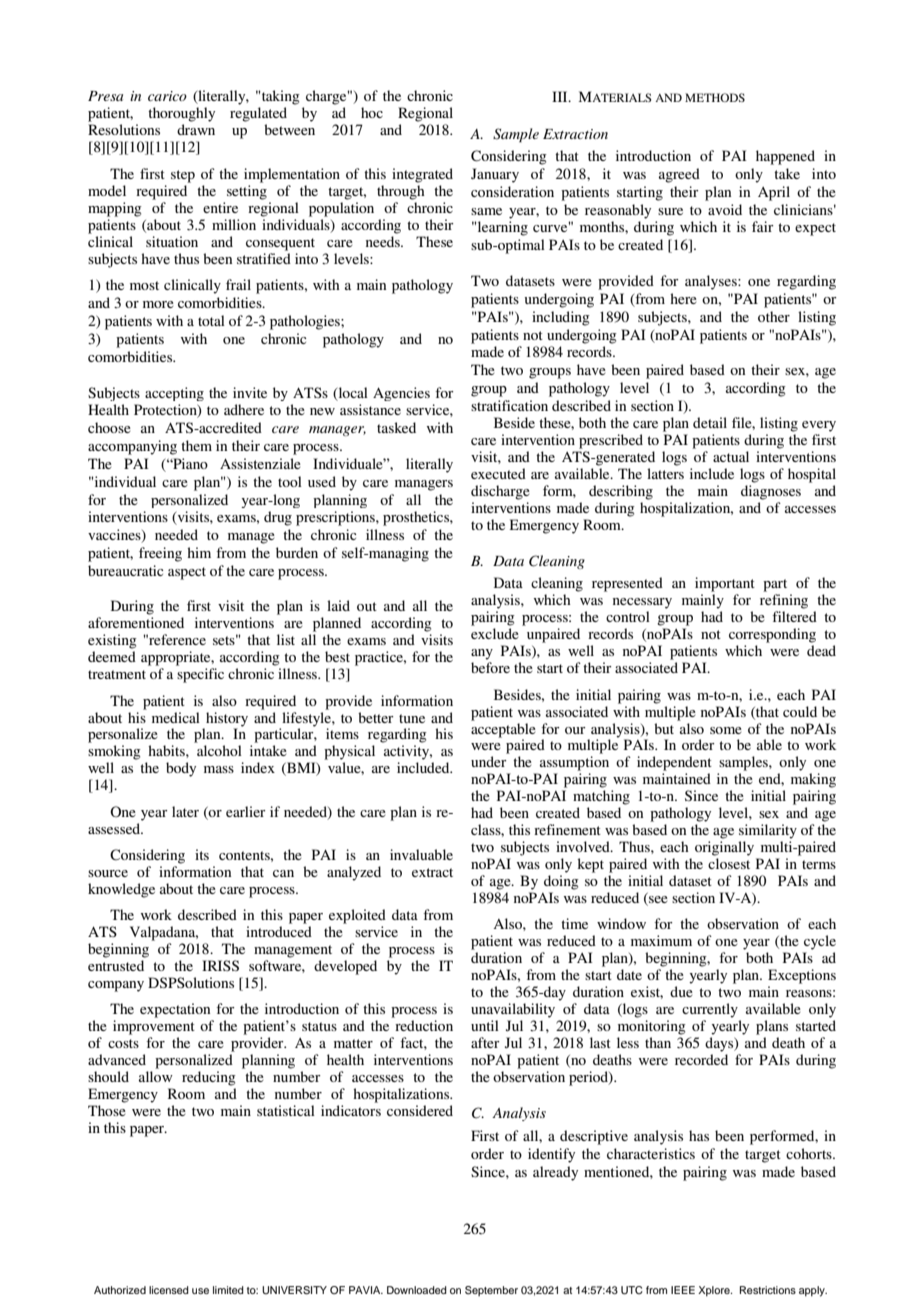 The image size is (924, 1308). What do you see at coordinates (561, 882) in the image?
I see `doing` at bounding box center [561, 882].
